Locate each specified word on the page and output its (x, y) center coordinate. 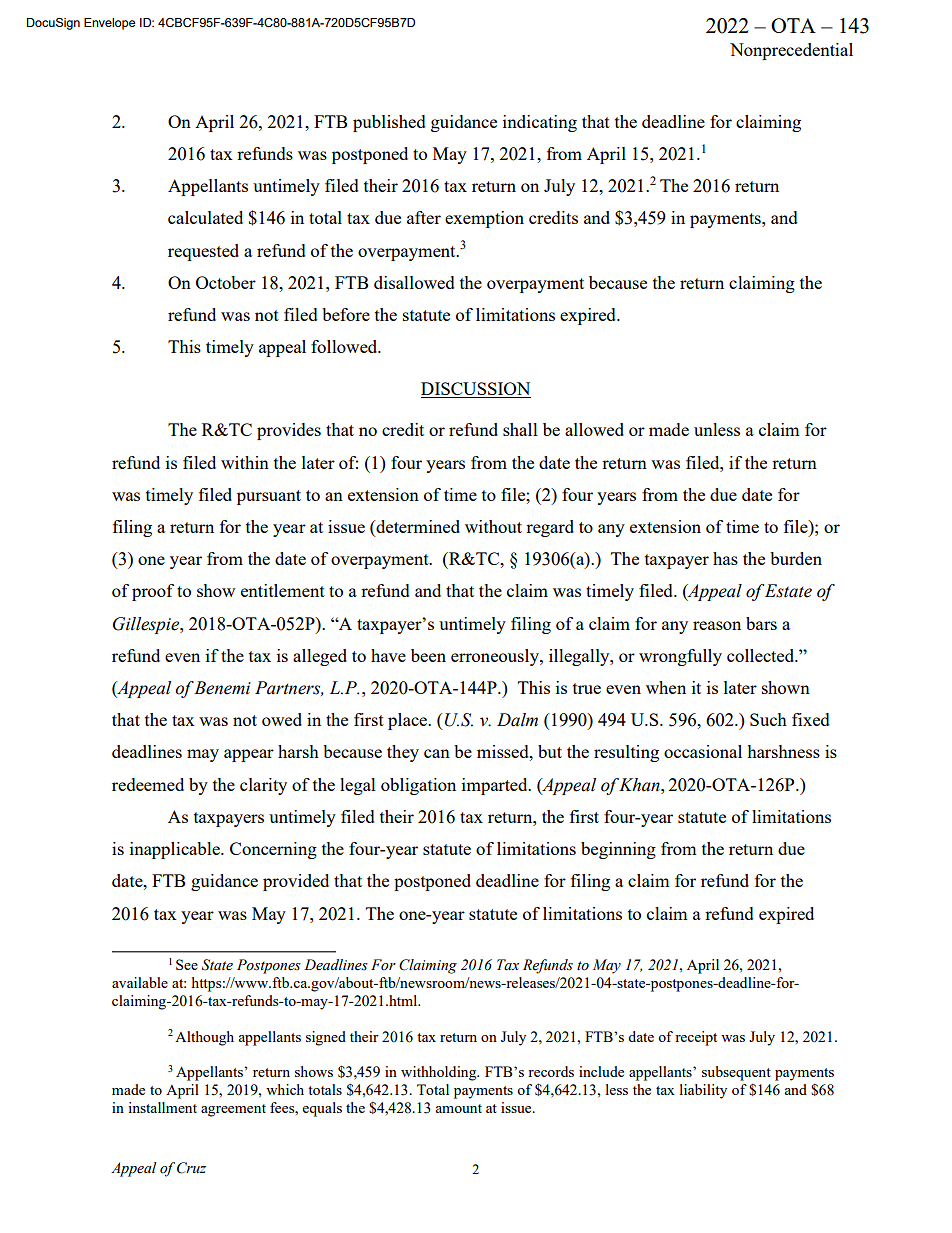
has (725, 558)
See (187, 964)
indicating (540, 123)
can (437, 753)
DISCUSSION (475, 388)
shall (520, 429)
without (493, 526)
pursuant (269, 497)
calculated (205, 217)
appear (249, 755)
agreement (233, 1110)
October (226, 282)
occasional (703, 751)
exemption (484, 219)
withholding (440, 1073)
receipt (696, 1038)
